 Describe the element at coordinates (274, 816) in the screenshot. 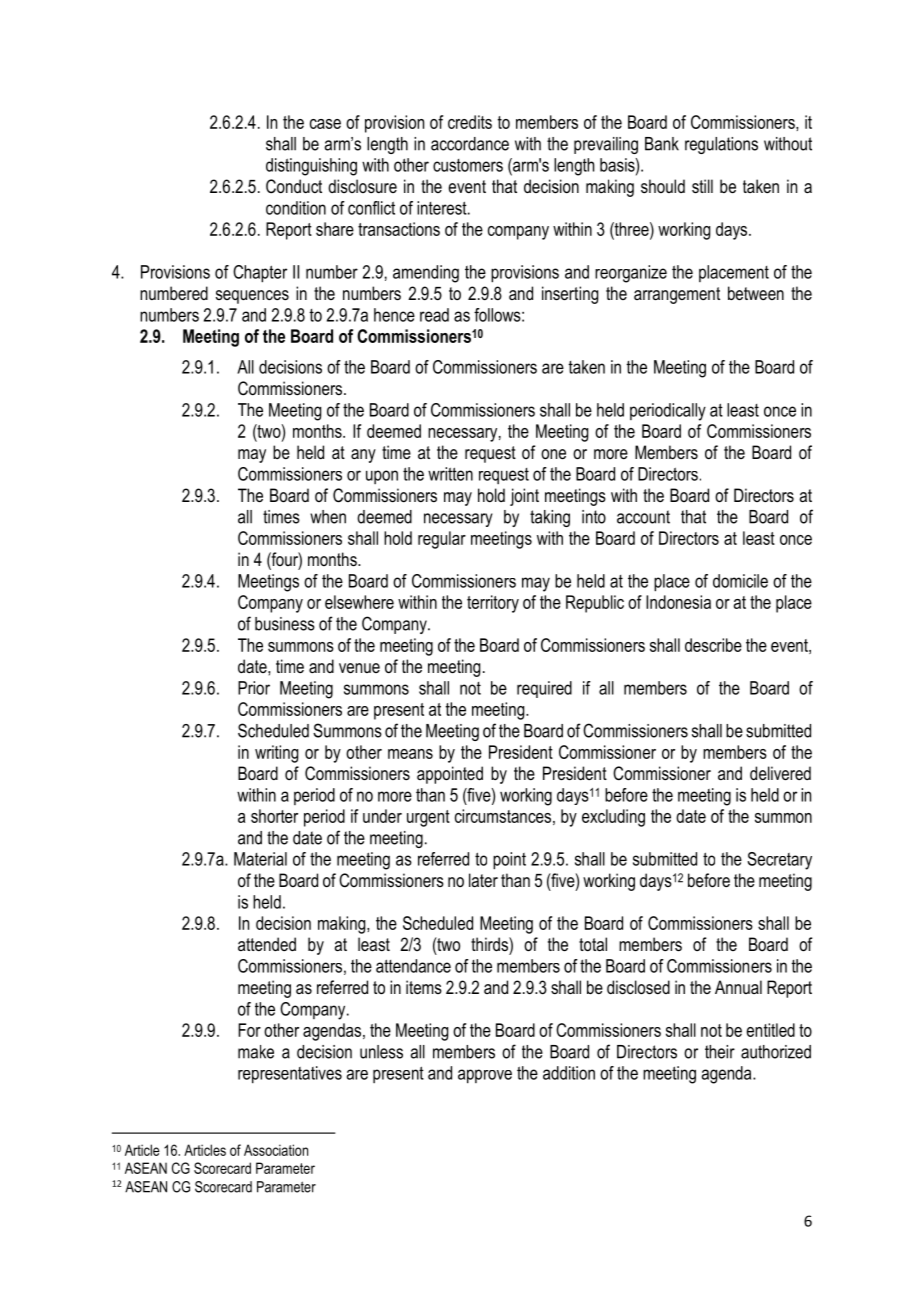

I see `shorter` at that location.
